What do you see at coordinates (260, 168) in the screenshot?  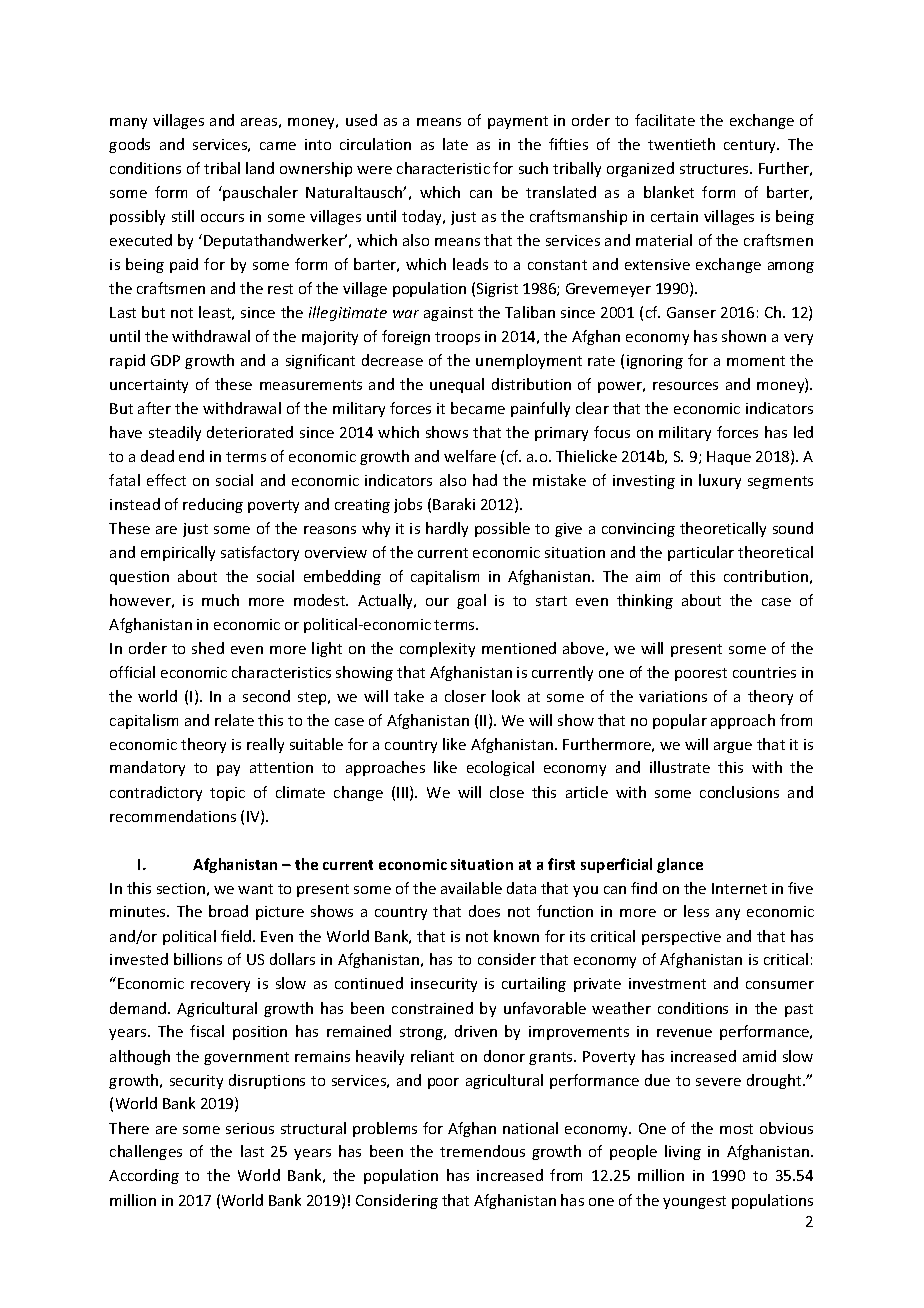 I see `land` at bounding box center [260, 168].
